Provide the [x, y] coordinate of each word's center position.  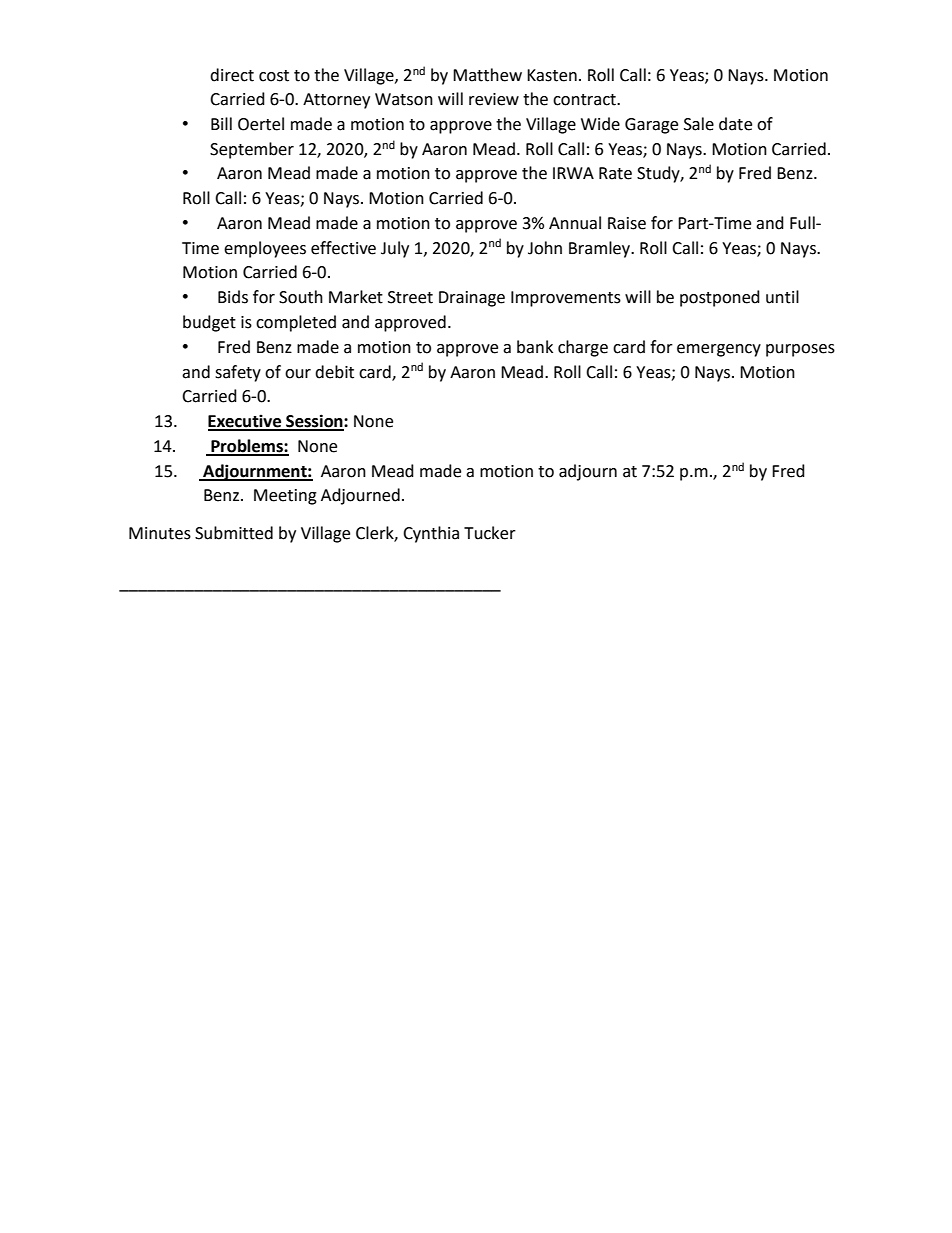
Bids [233, 297]
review [494, 99]
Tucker [490, 533]
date [735, 124]
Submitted [234, 533]
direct [232, 75]
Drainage [472, 299]
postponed [720, 298]
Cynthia [431, 534]
